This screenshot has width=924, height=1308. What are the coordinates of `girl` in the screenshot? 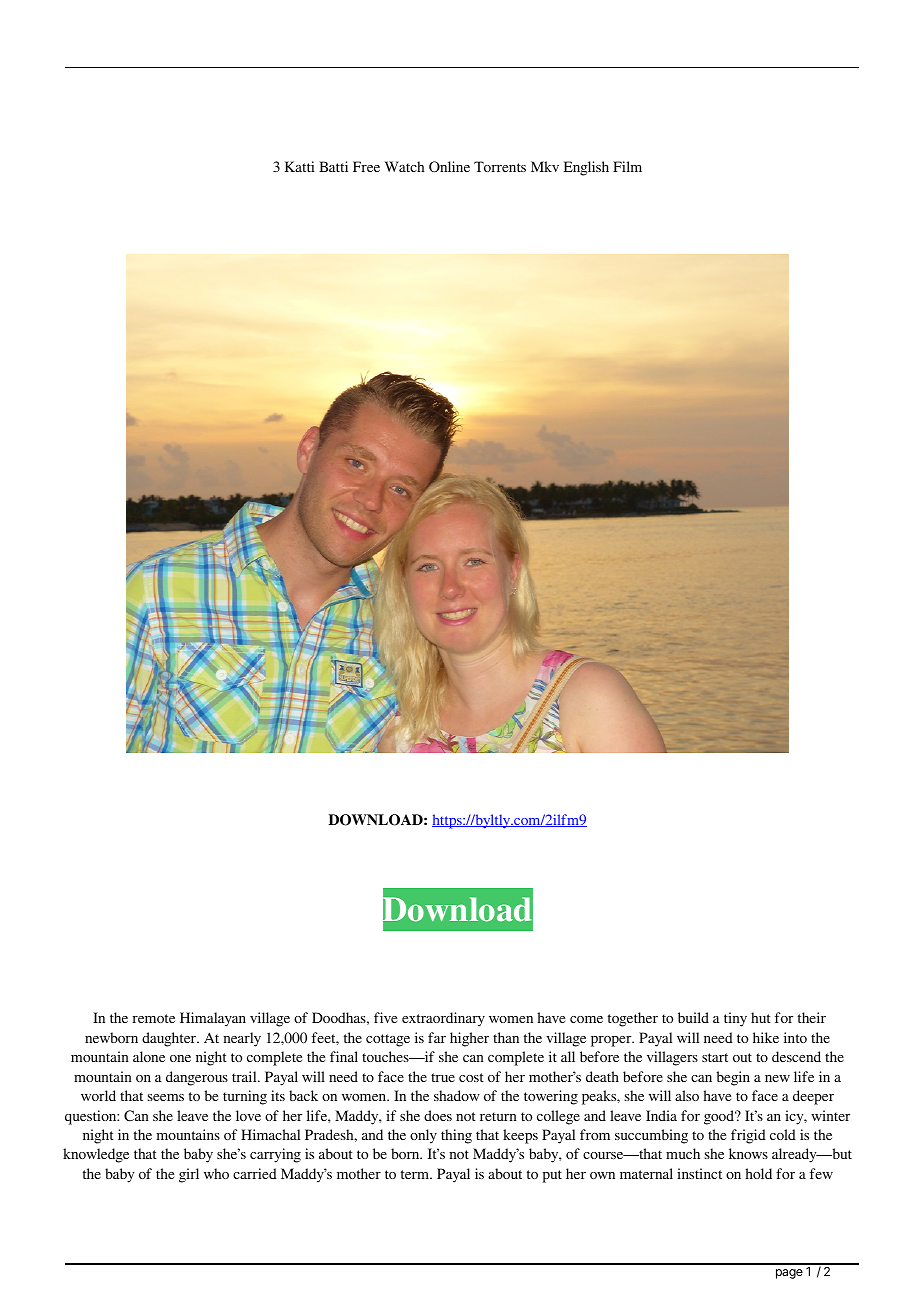 It's located at (189, 1175).
